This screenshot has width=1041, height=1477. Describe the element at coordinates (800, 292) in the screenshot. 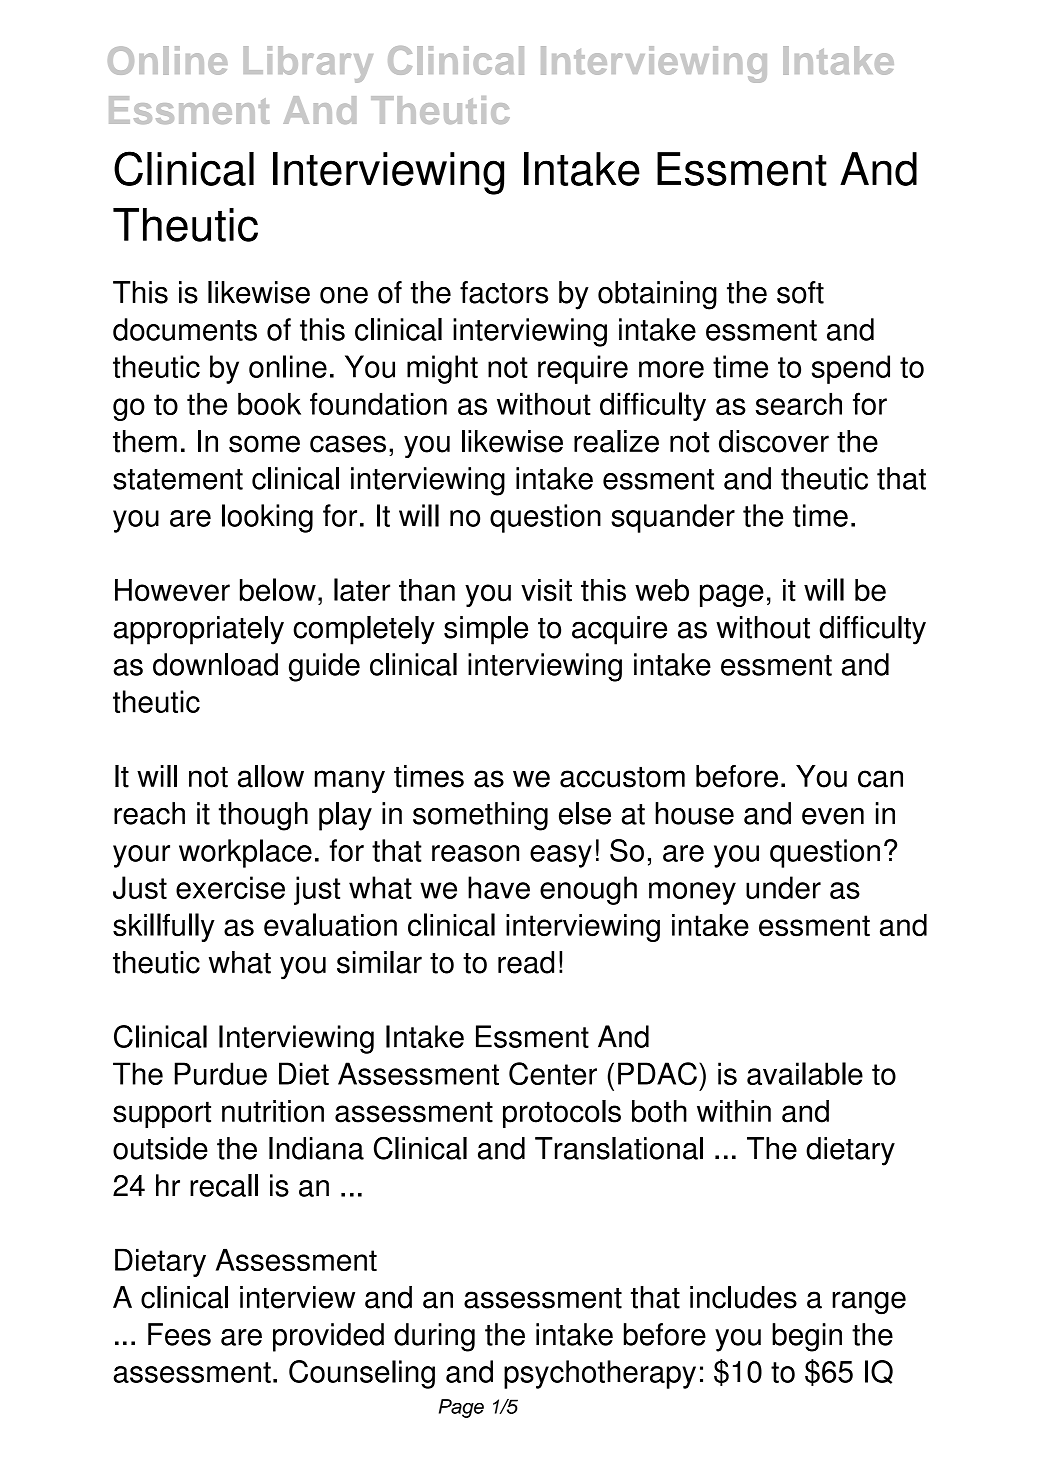

I see `soft` at that location.
